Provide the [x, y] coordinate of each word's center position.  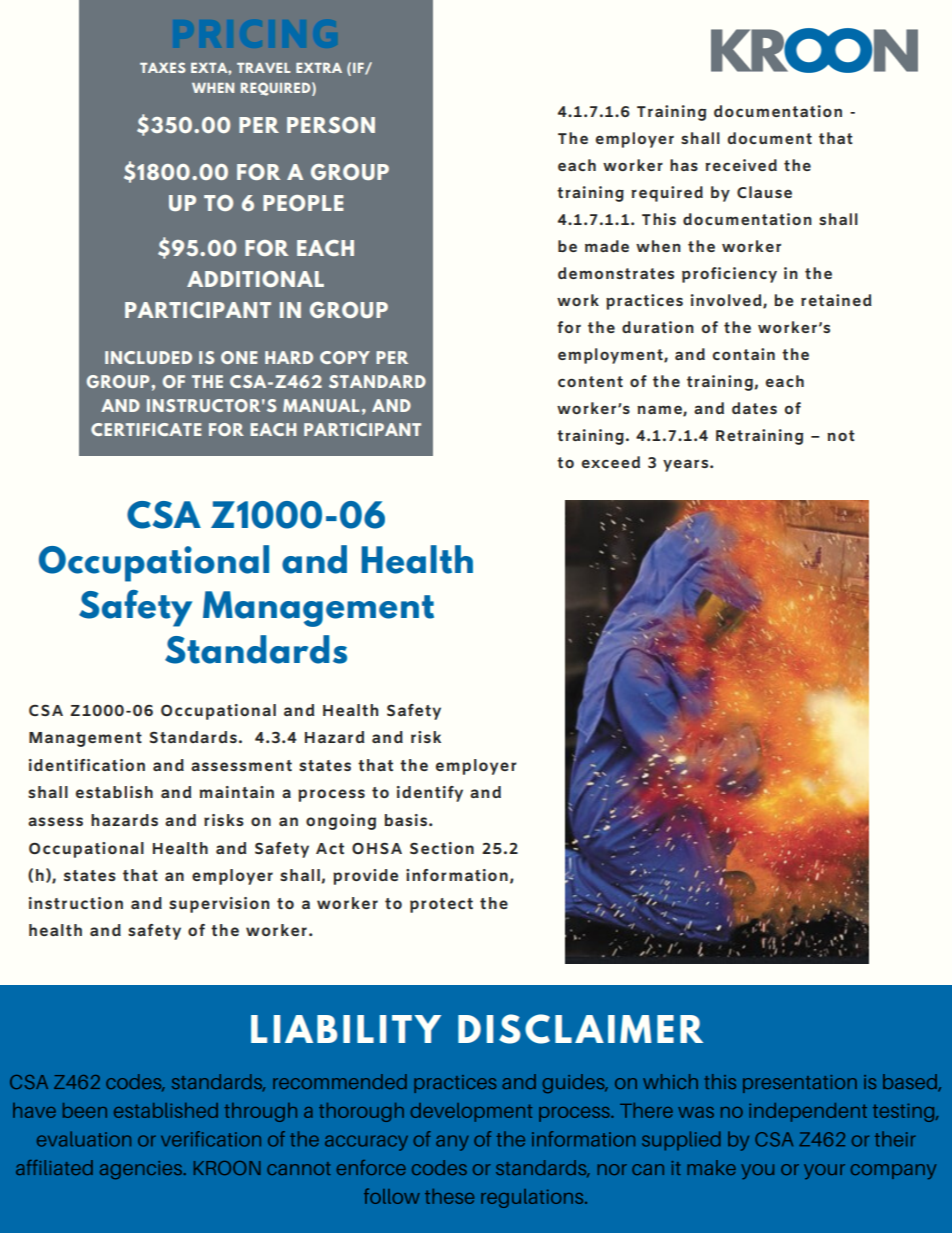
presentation [800, 1084]
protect [441, 905]
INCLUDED [148, 357]
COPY [345, 357]
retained [836, 300]
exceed [611, 462]
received [741, 165]
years [687, 465]
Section [442, 848]
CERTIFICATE [146, 429]
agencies [141, 1170]
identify [430, 794]
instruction [76, 903]
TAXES [162, 67]
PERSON [331, 125]
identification [87, 765]
